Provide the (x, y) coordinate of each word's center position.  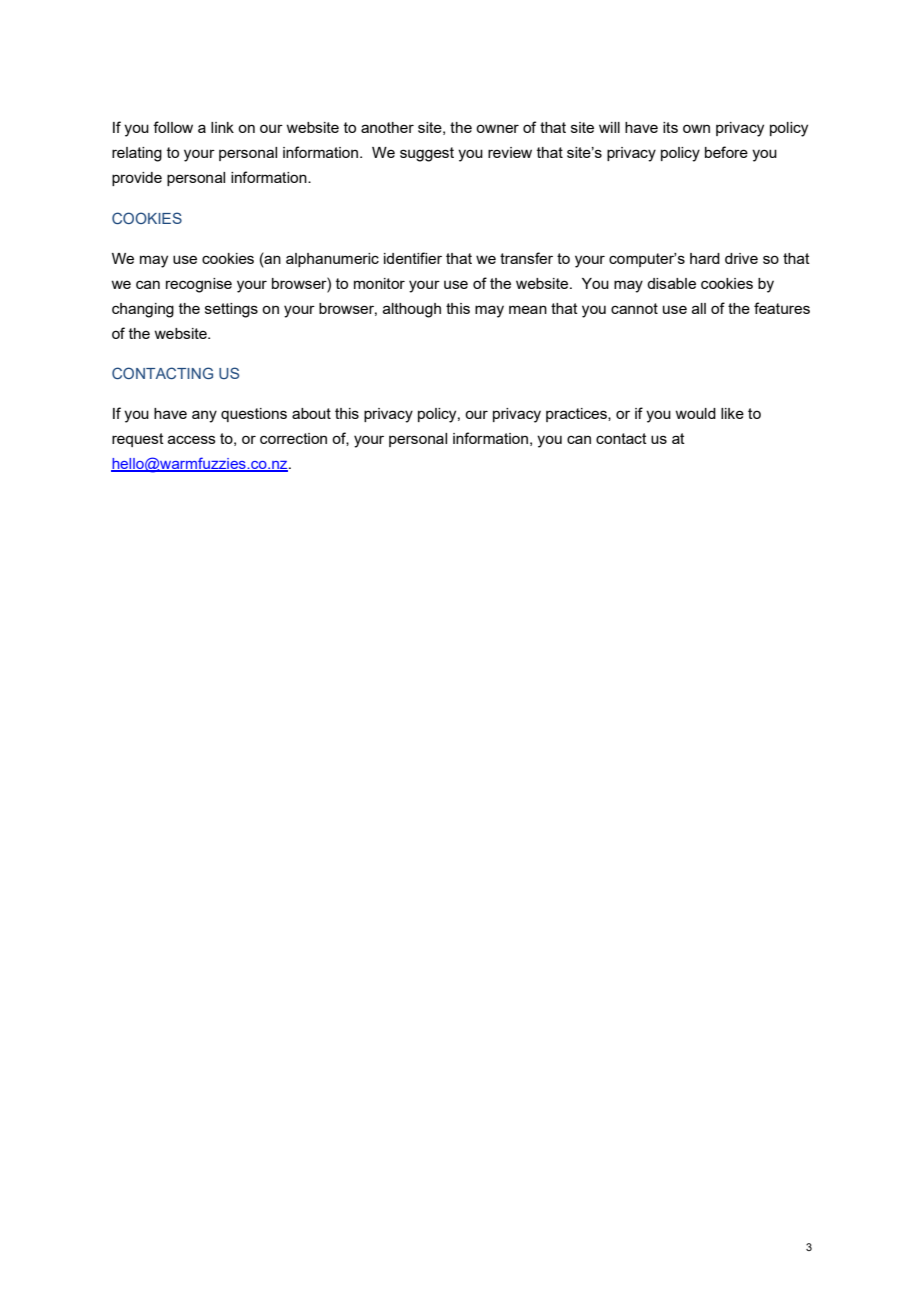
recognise (199, 285)
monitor (379, 283)
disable (671, 283)
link (222, 127)
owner (497, 128)
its (670, 127)
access (192, 439)
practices (577, 415)
